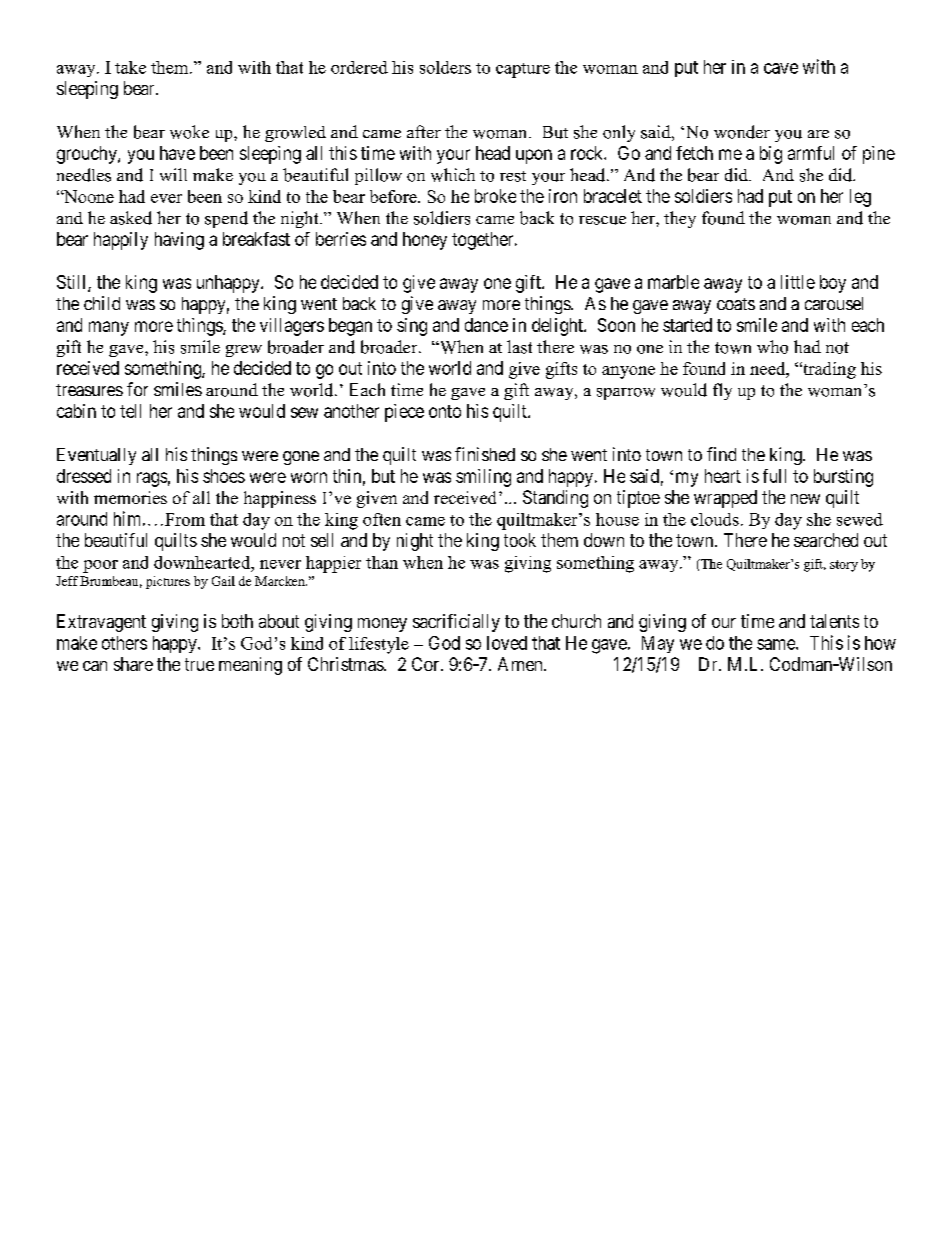  I want to click on loved, so click(507, 643).
